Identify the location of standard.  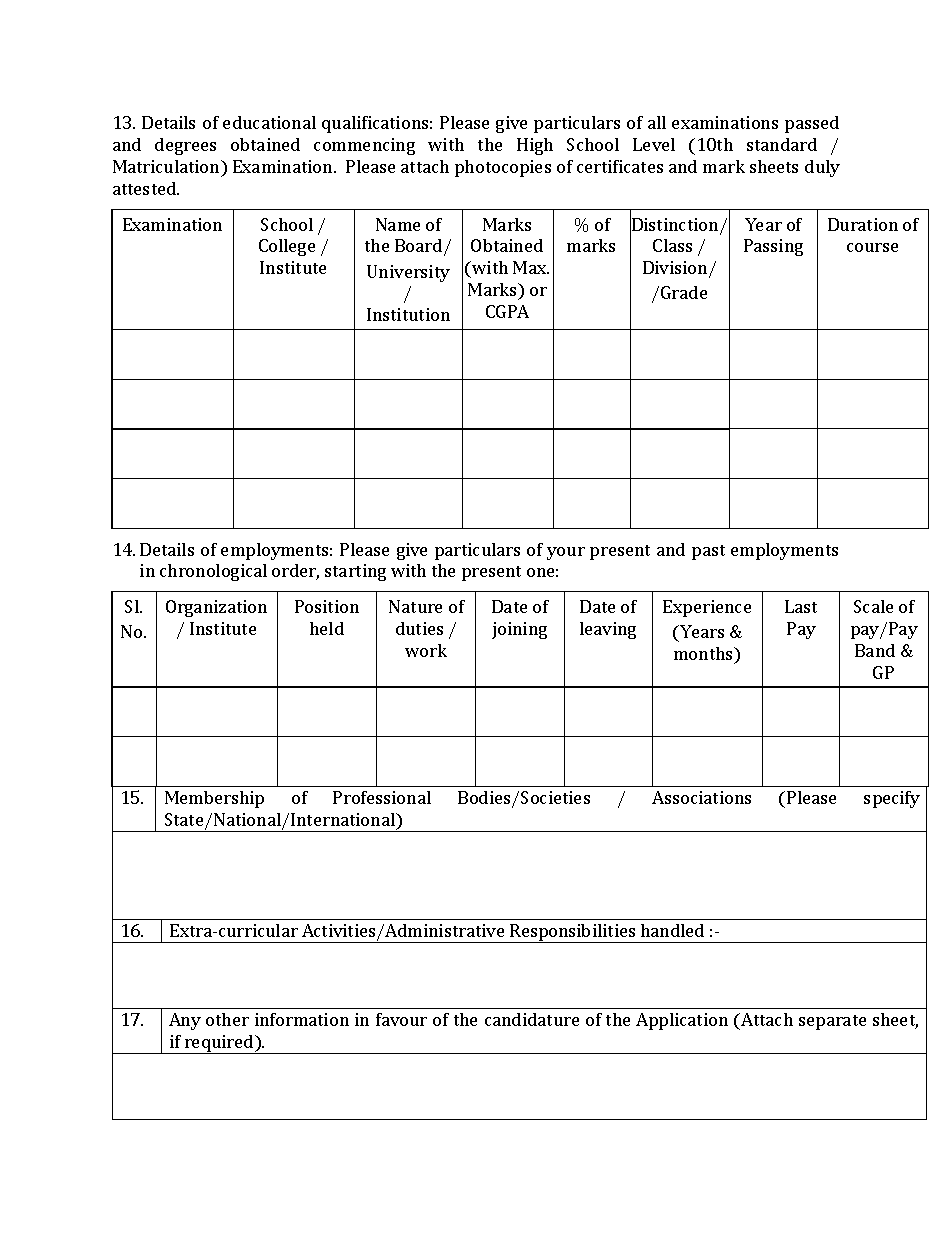
(782, 144).
